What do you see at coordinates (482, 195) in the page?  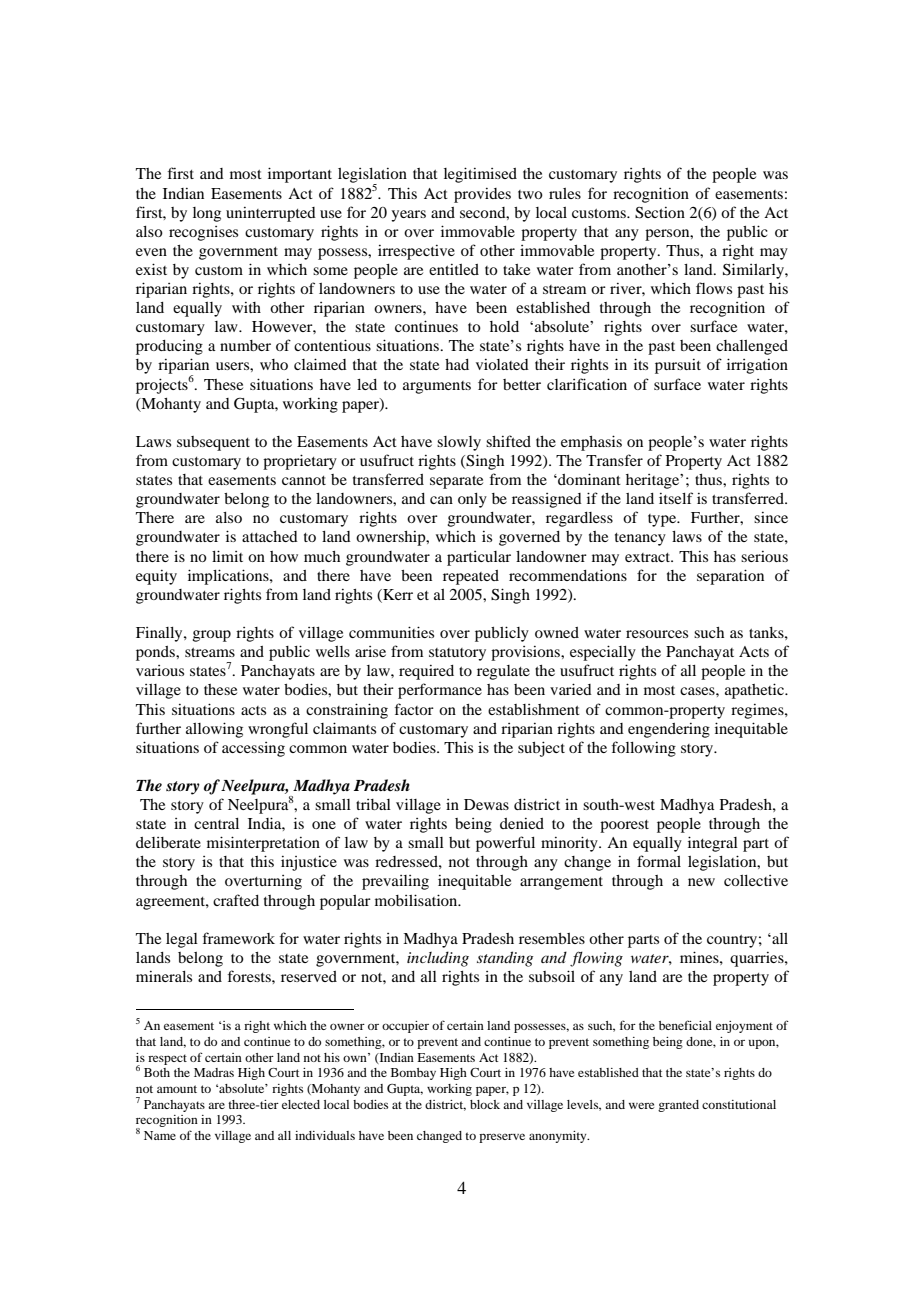 I see `provides` at bounding box center [482, 195].
